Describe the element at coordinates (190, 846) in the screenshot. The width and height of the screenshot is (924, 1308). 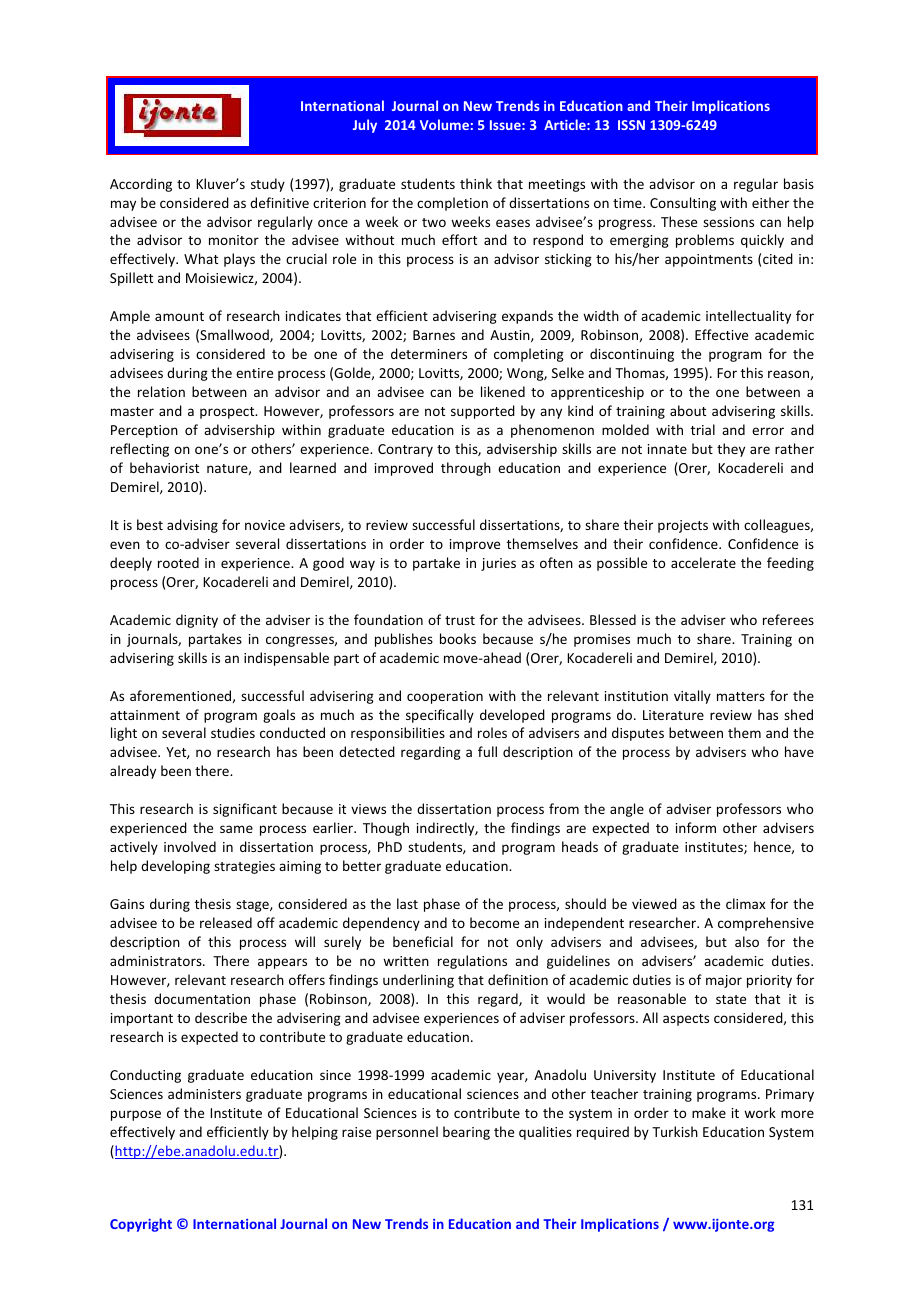
I see `involved` at that location.
